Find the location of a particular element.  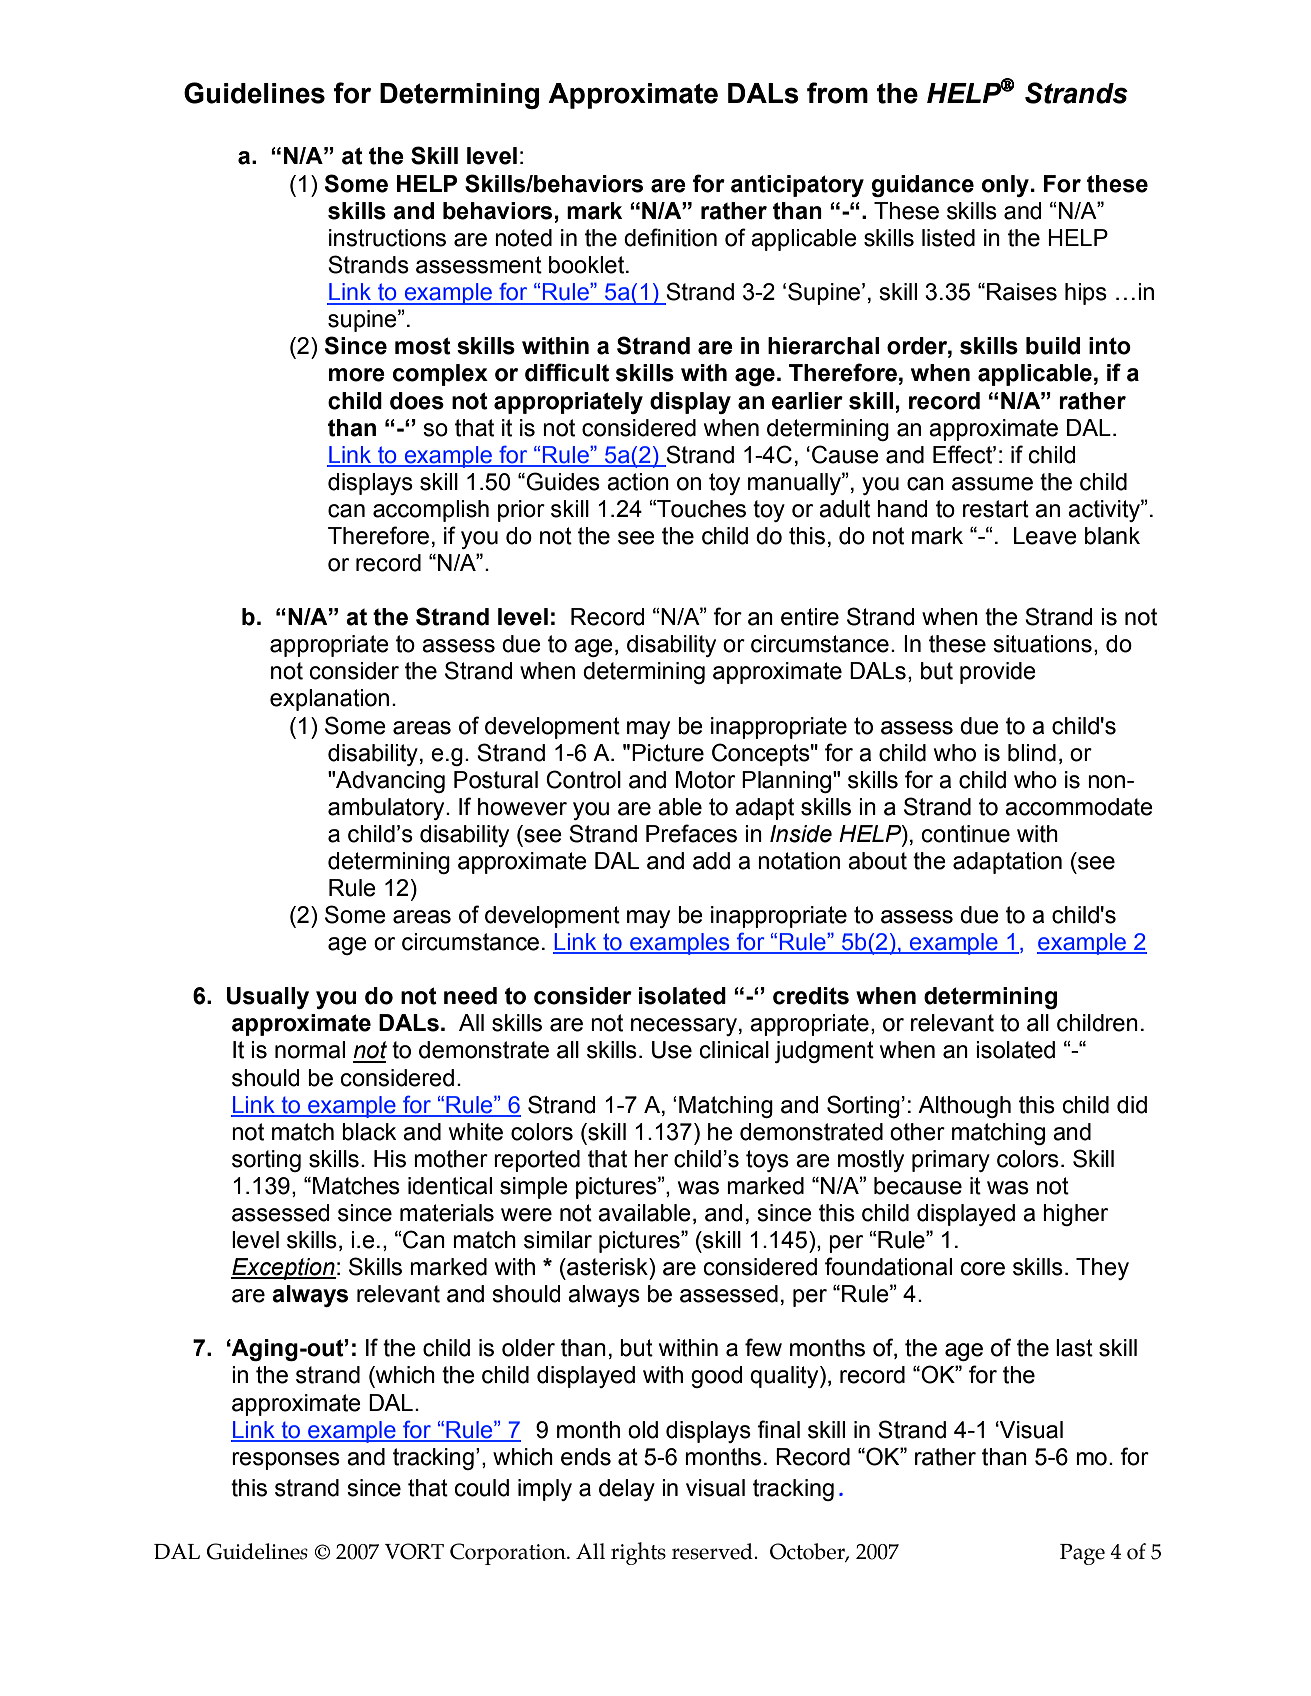

reserved is located at coordinates (713, 1551).
